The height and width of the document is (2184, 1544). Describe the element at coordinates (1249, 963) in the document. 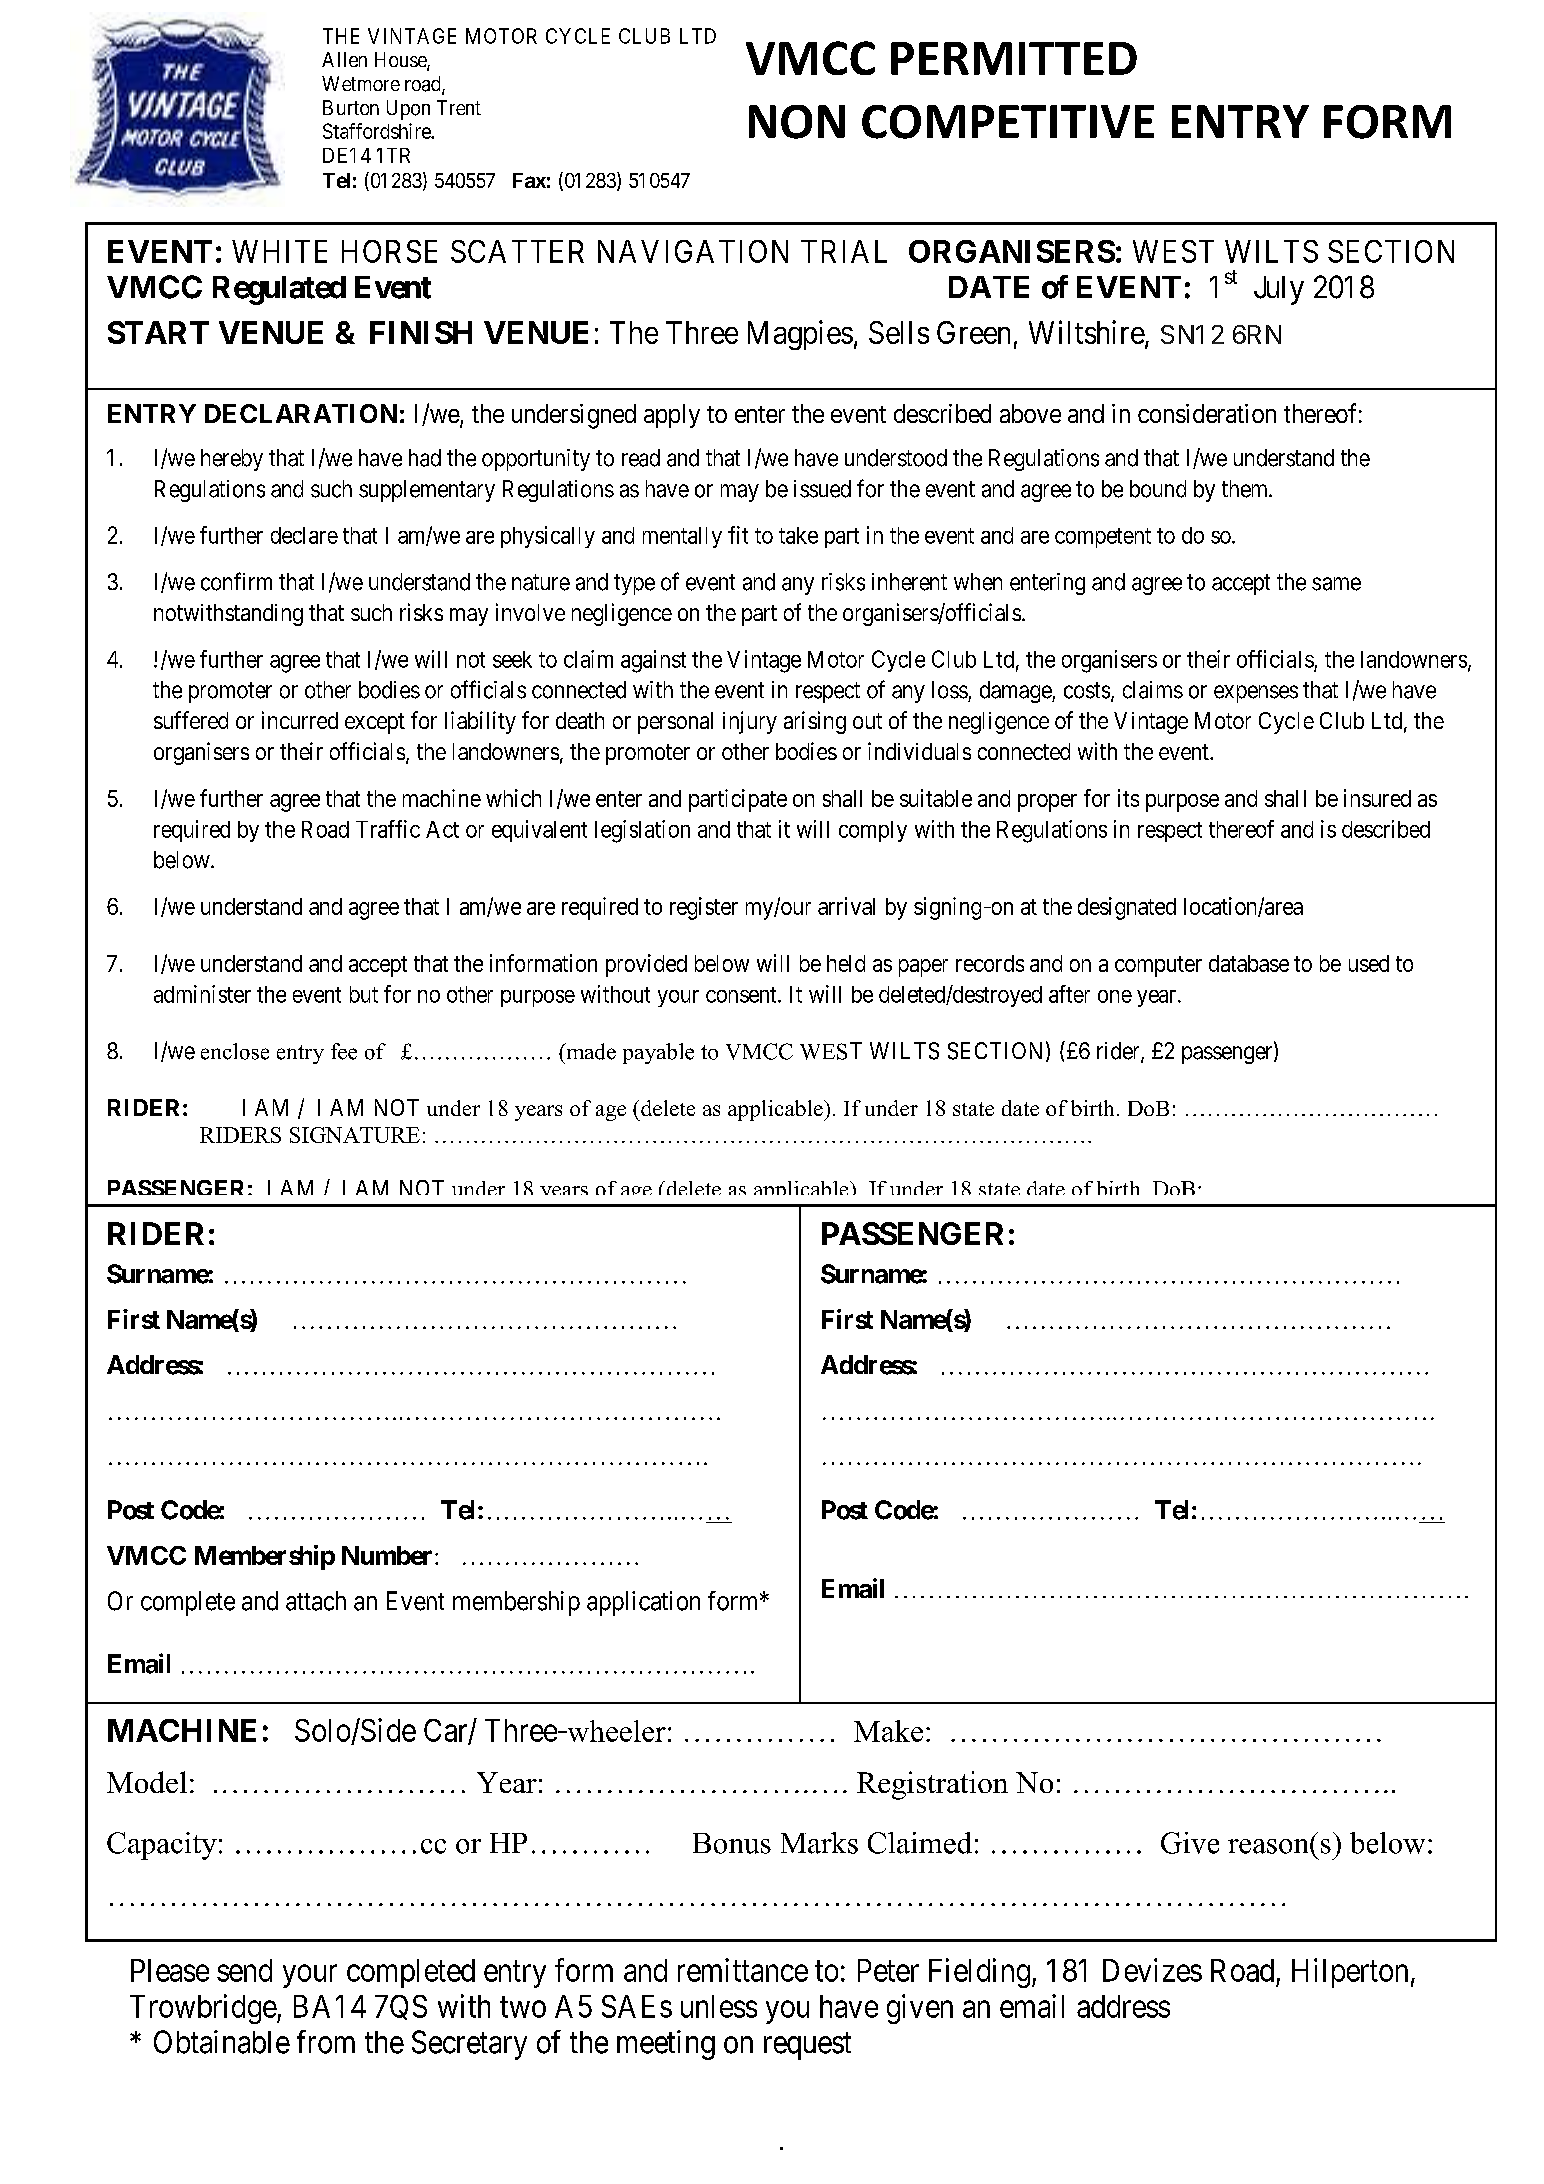

I see `database` at that location.
